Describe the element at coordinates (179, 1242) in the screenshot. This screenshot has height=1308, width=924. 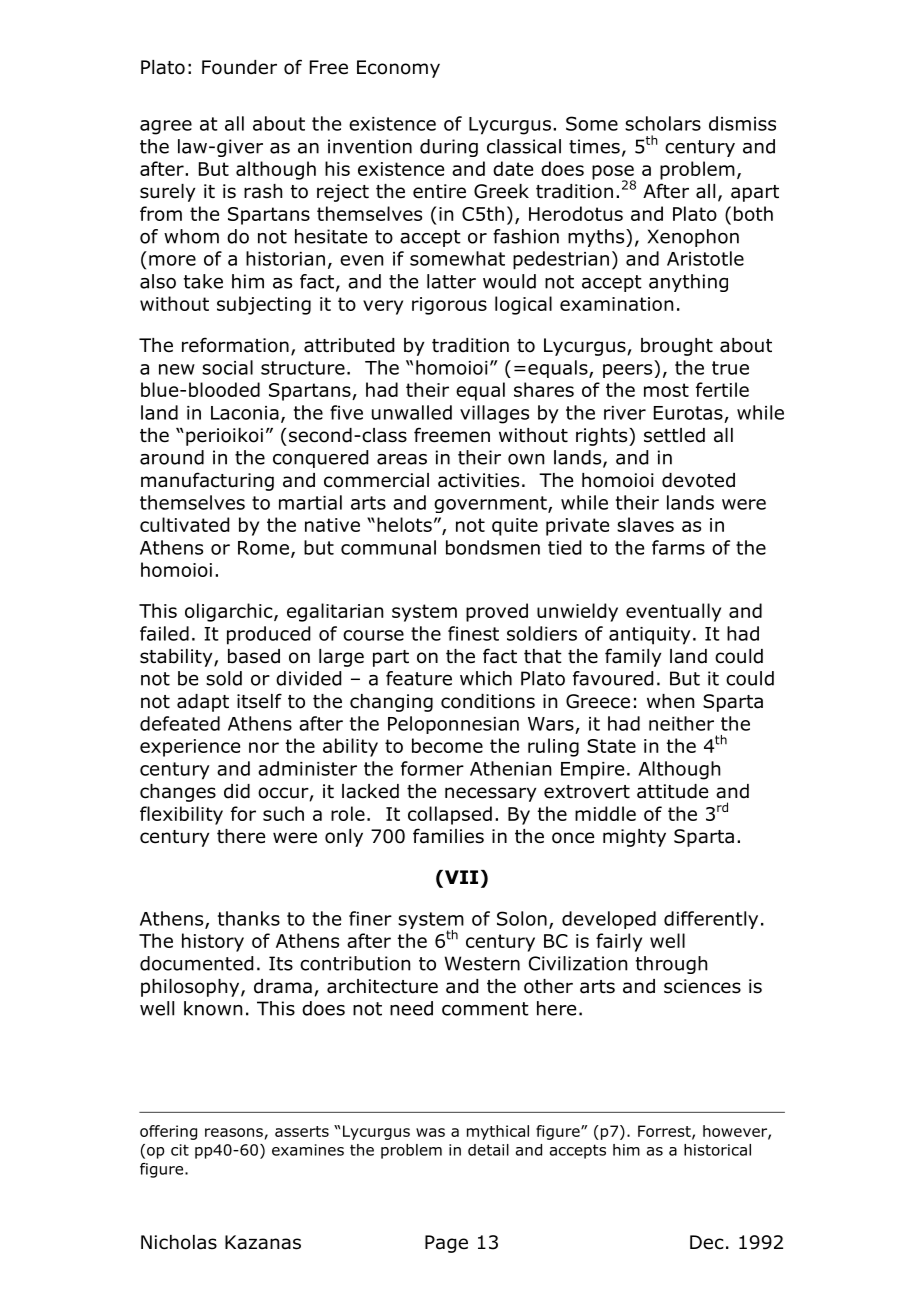
I see `Nicholas` at that location.
